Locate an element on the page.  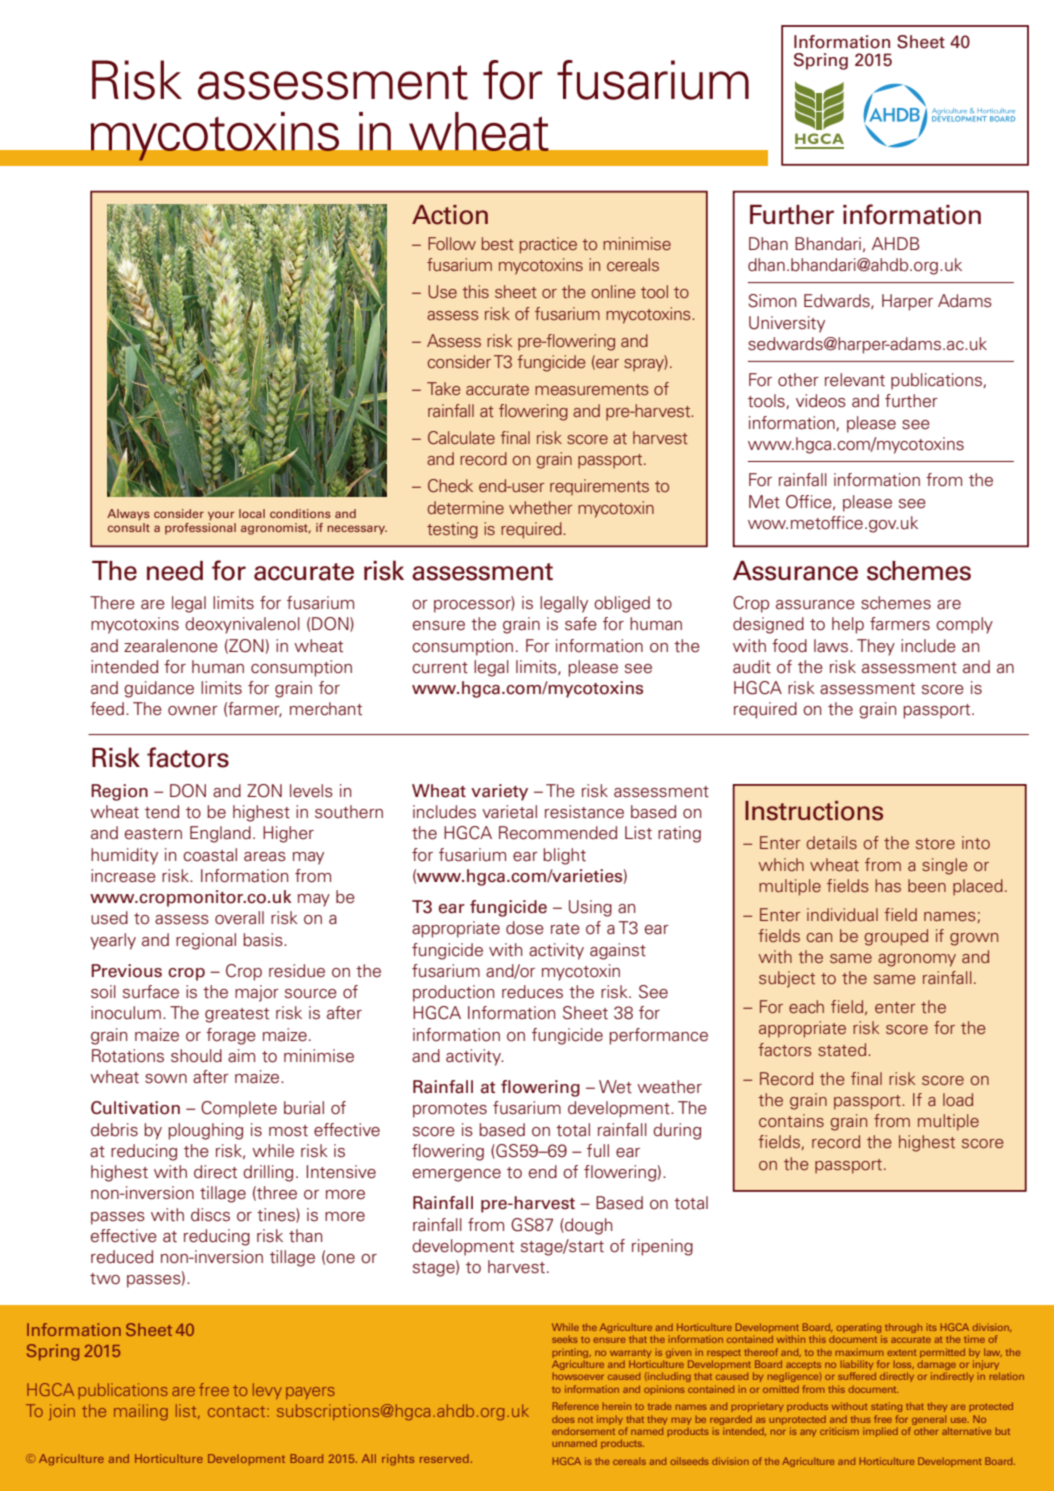
stated is located at coordinates (843, 1049).
